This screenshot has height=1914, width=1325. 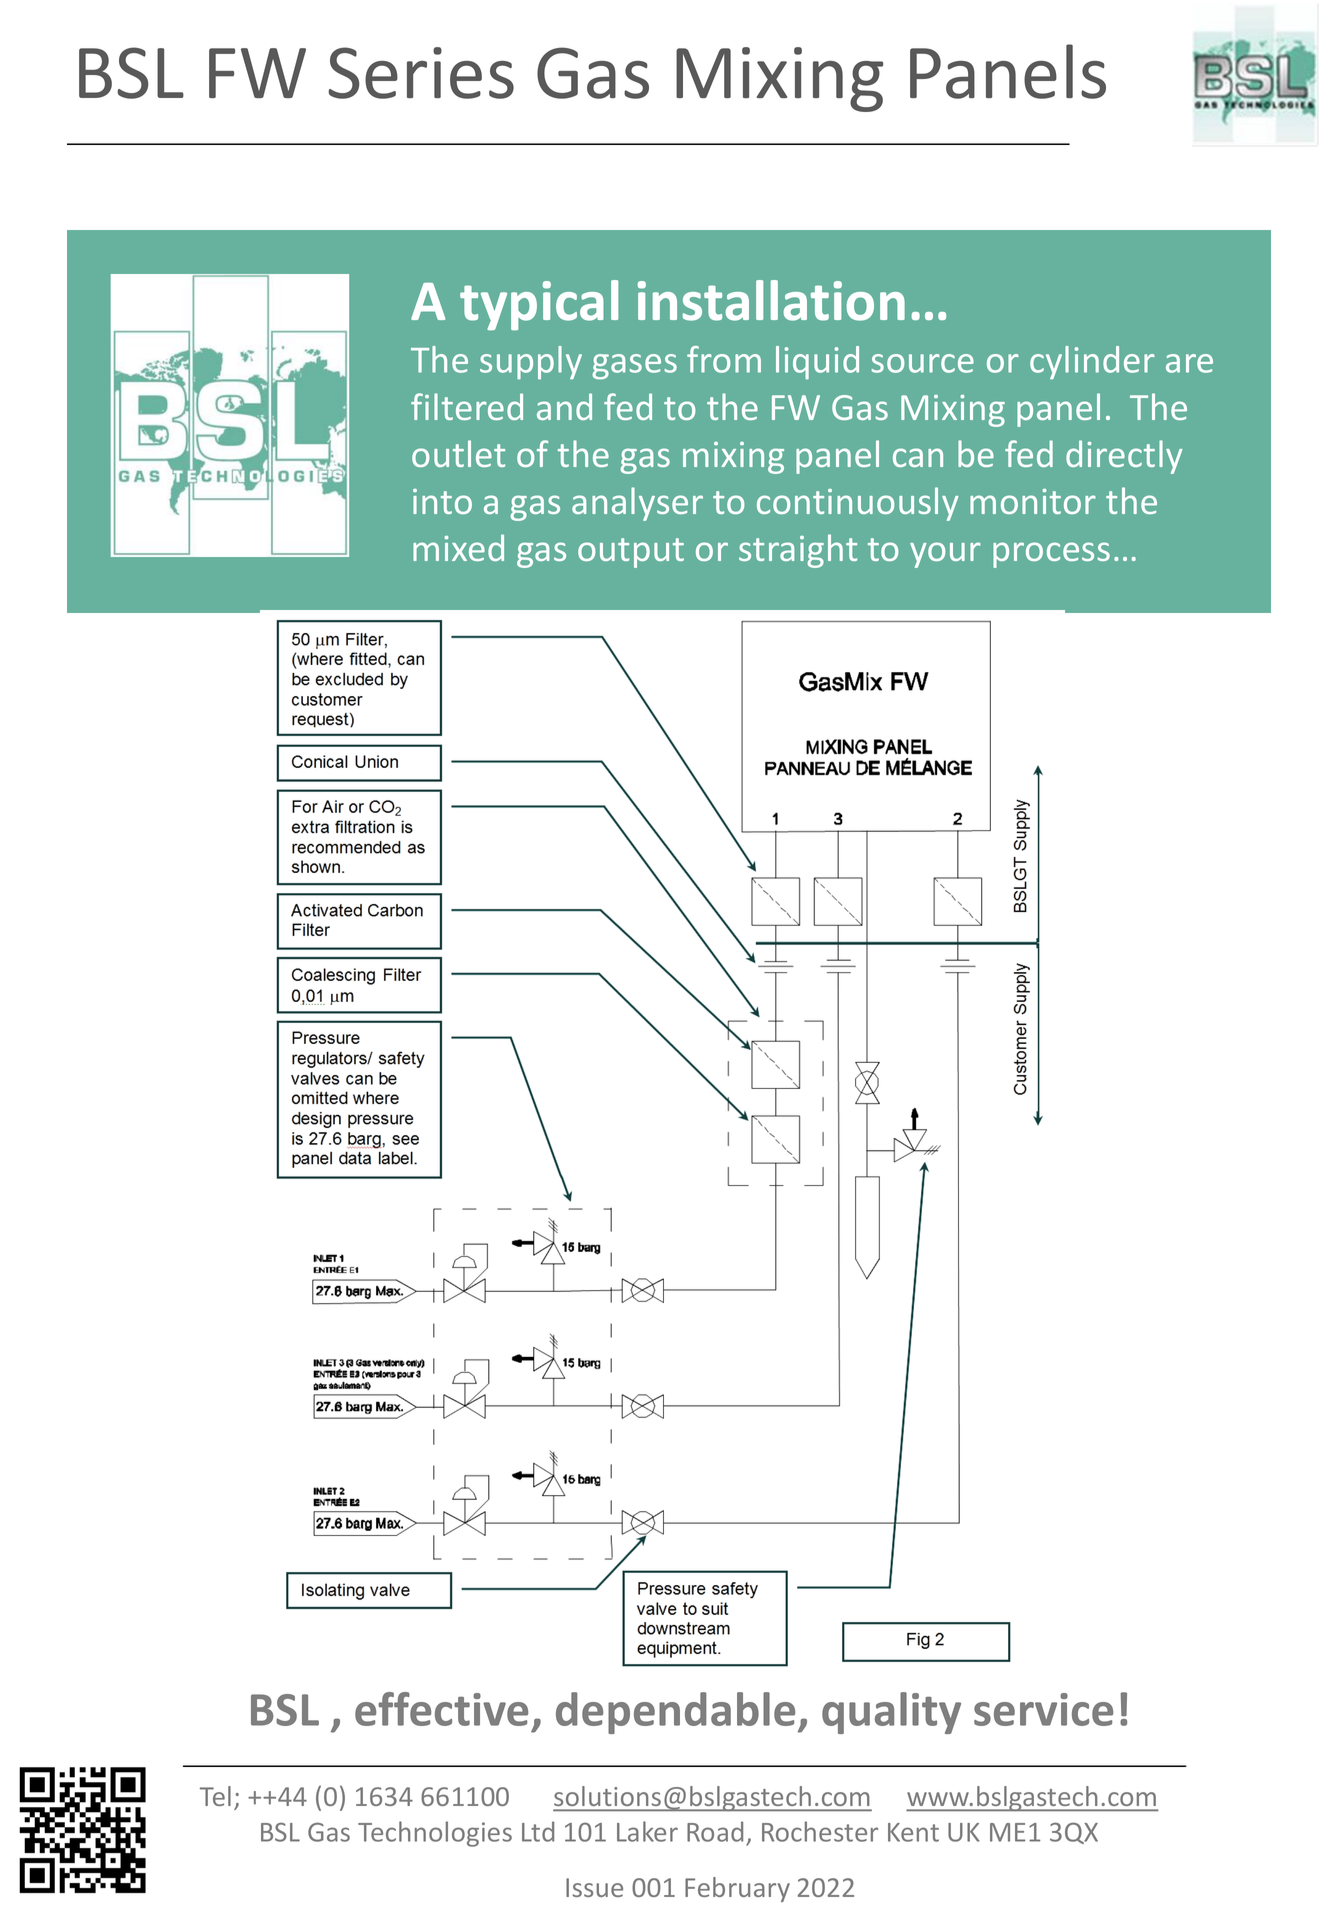 I want to click on Road, so click(x=715, y=1831).
